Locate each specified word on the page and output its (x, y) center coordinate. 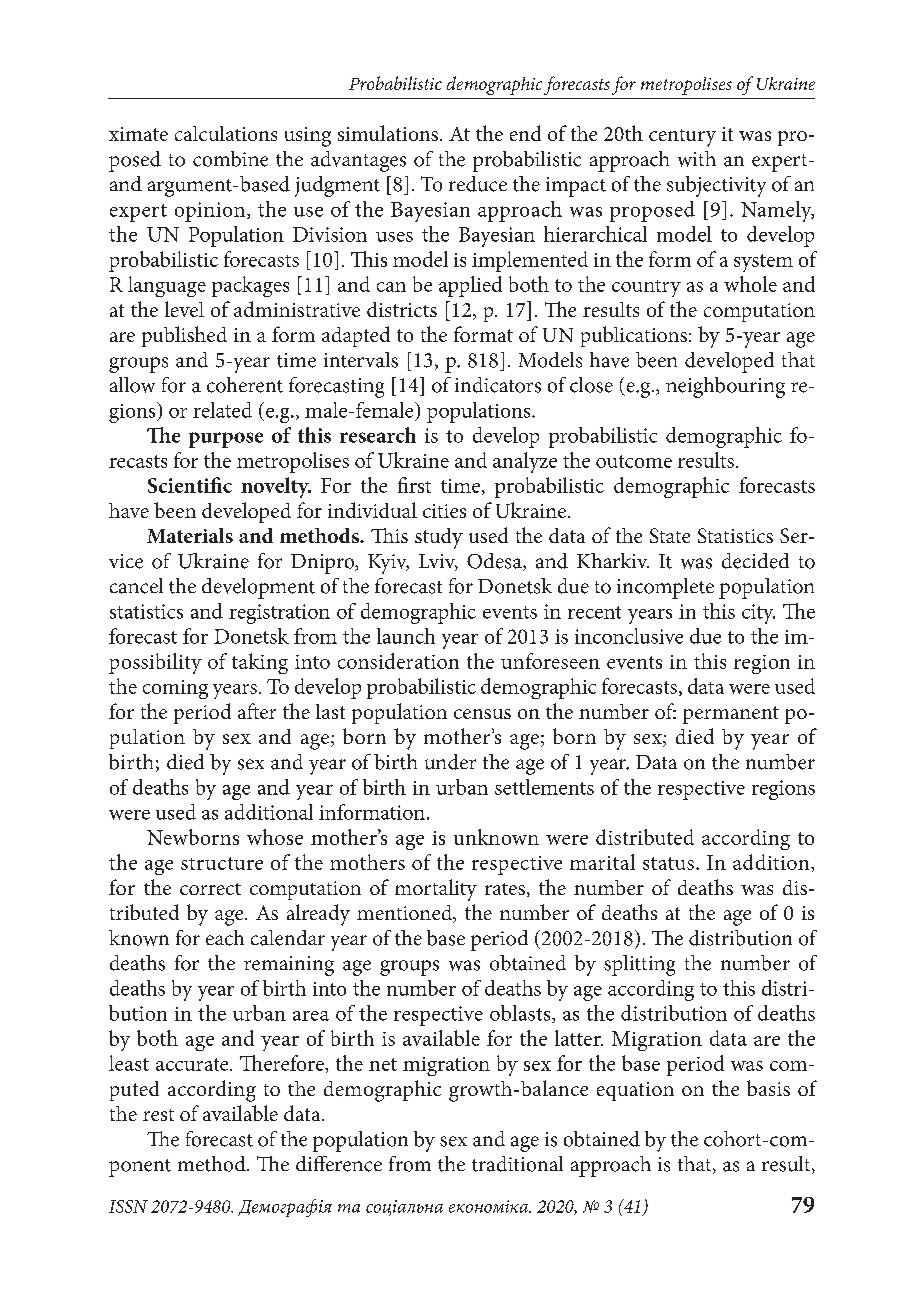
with (697, 159)
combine (230, 159)
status (668, 863)
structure (222, 863)
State (670, 535)
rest (158, 1115)
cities (444, 511)
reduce (478, 184)
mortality (436, 890)
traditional (517, 1164)
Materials (190, 535)
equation (635, 1091)
